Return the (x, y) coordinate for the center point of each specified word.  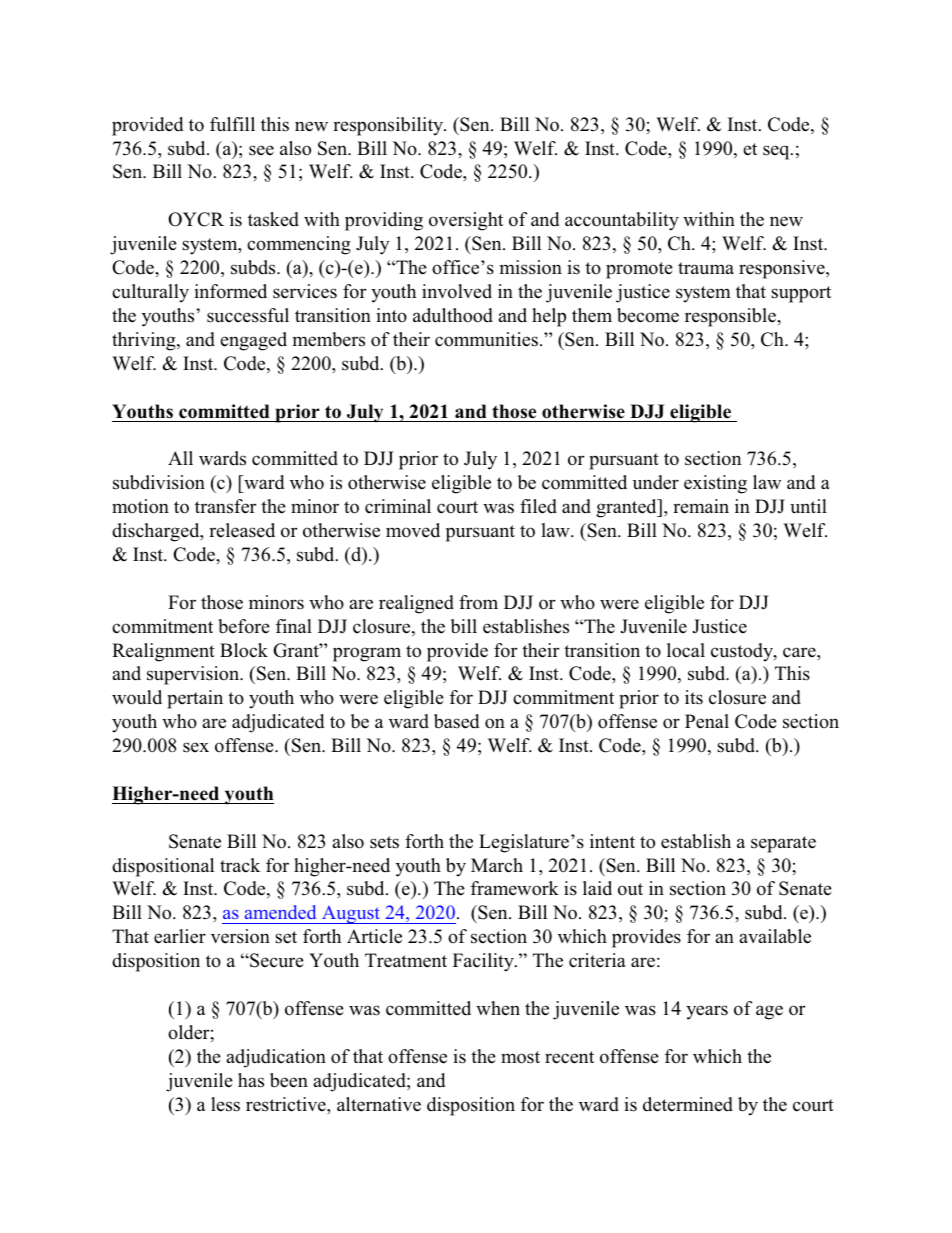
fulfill (232, 124)
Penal (707, 721)
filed (538, 506)
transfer (225, 506)
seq (777, 152)
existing (715, 484)
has (251, 1080)
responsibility (389, 126)
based (456, 721)
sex (196, 747)
